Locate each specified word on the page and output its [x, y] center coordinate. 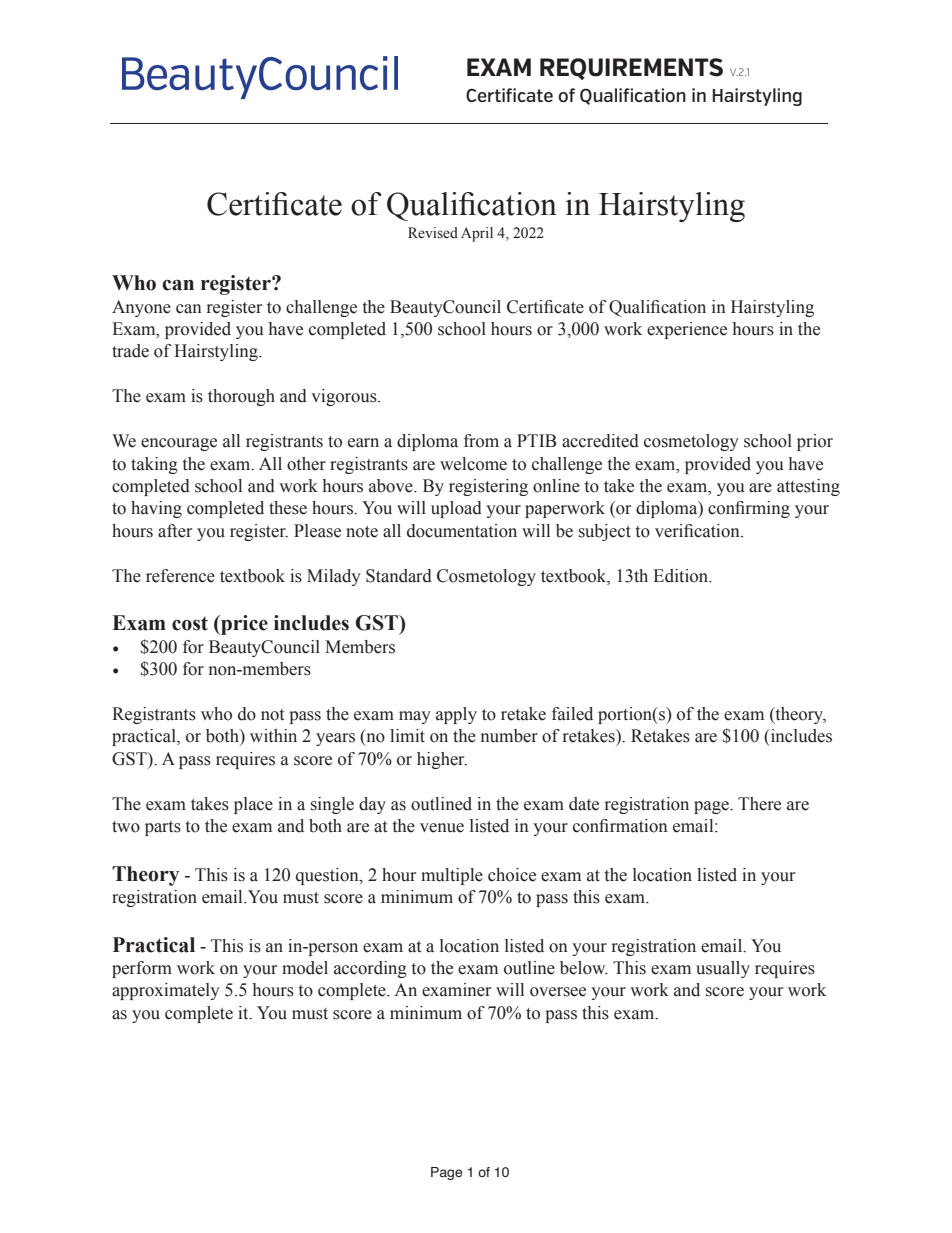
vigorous [345, 397]
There [759, 804]
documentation [462, 531]
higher [442, 760]
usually [723, 969]
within [273, 736]
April [477, 234]
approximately [166, 991]
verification [698, 531]
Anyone [141, 308]
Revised [433, 233]
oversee [558, 992]
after [175, 531]
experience [687, 330]
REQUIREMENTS [631, 69]
